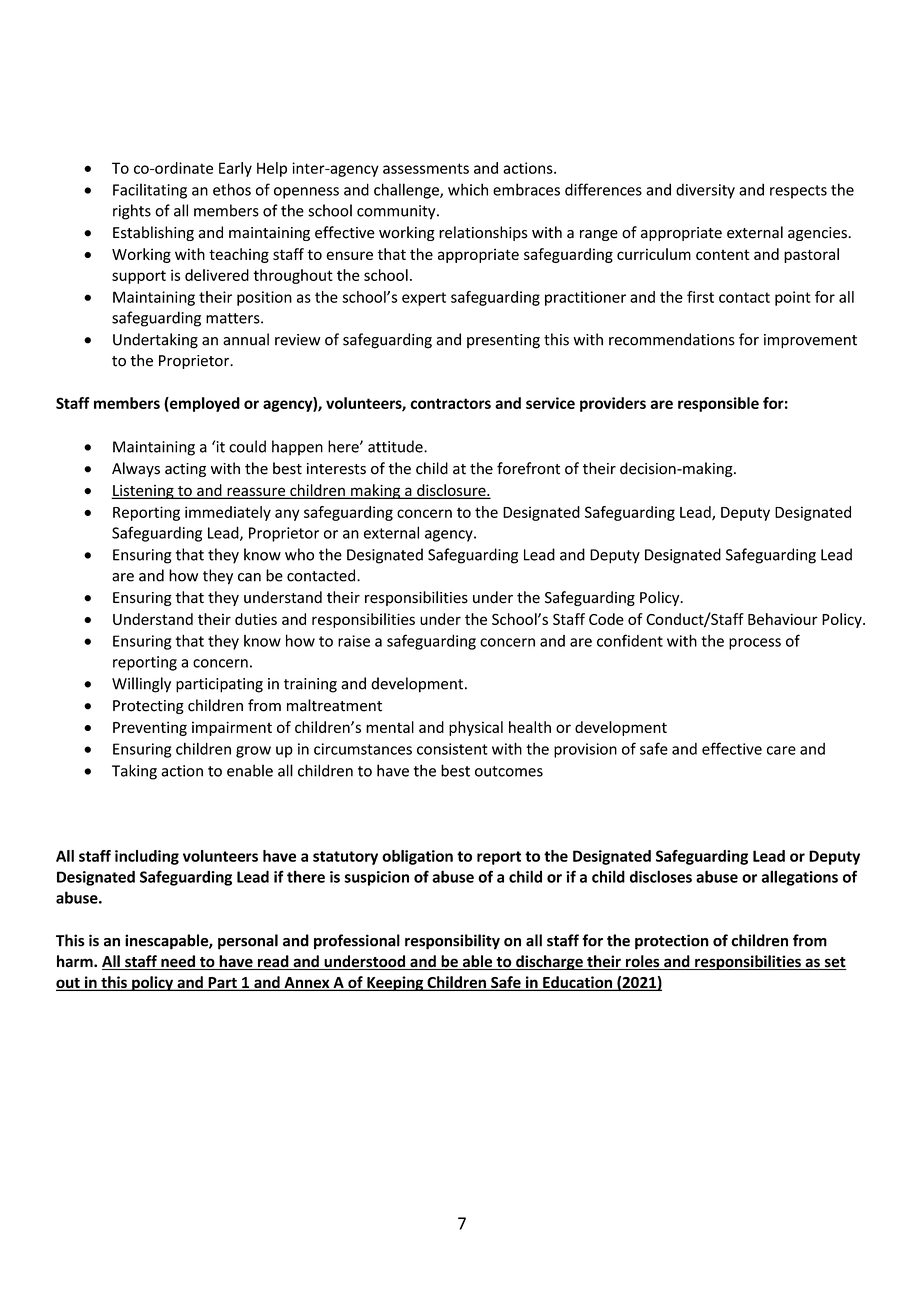  What do you see at coordinates (178, 962) in the image?
I see `need` at bounding box center [178, 962].
